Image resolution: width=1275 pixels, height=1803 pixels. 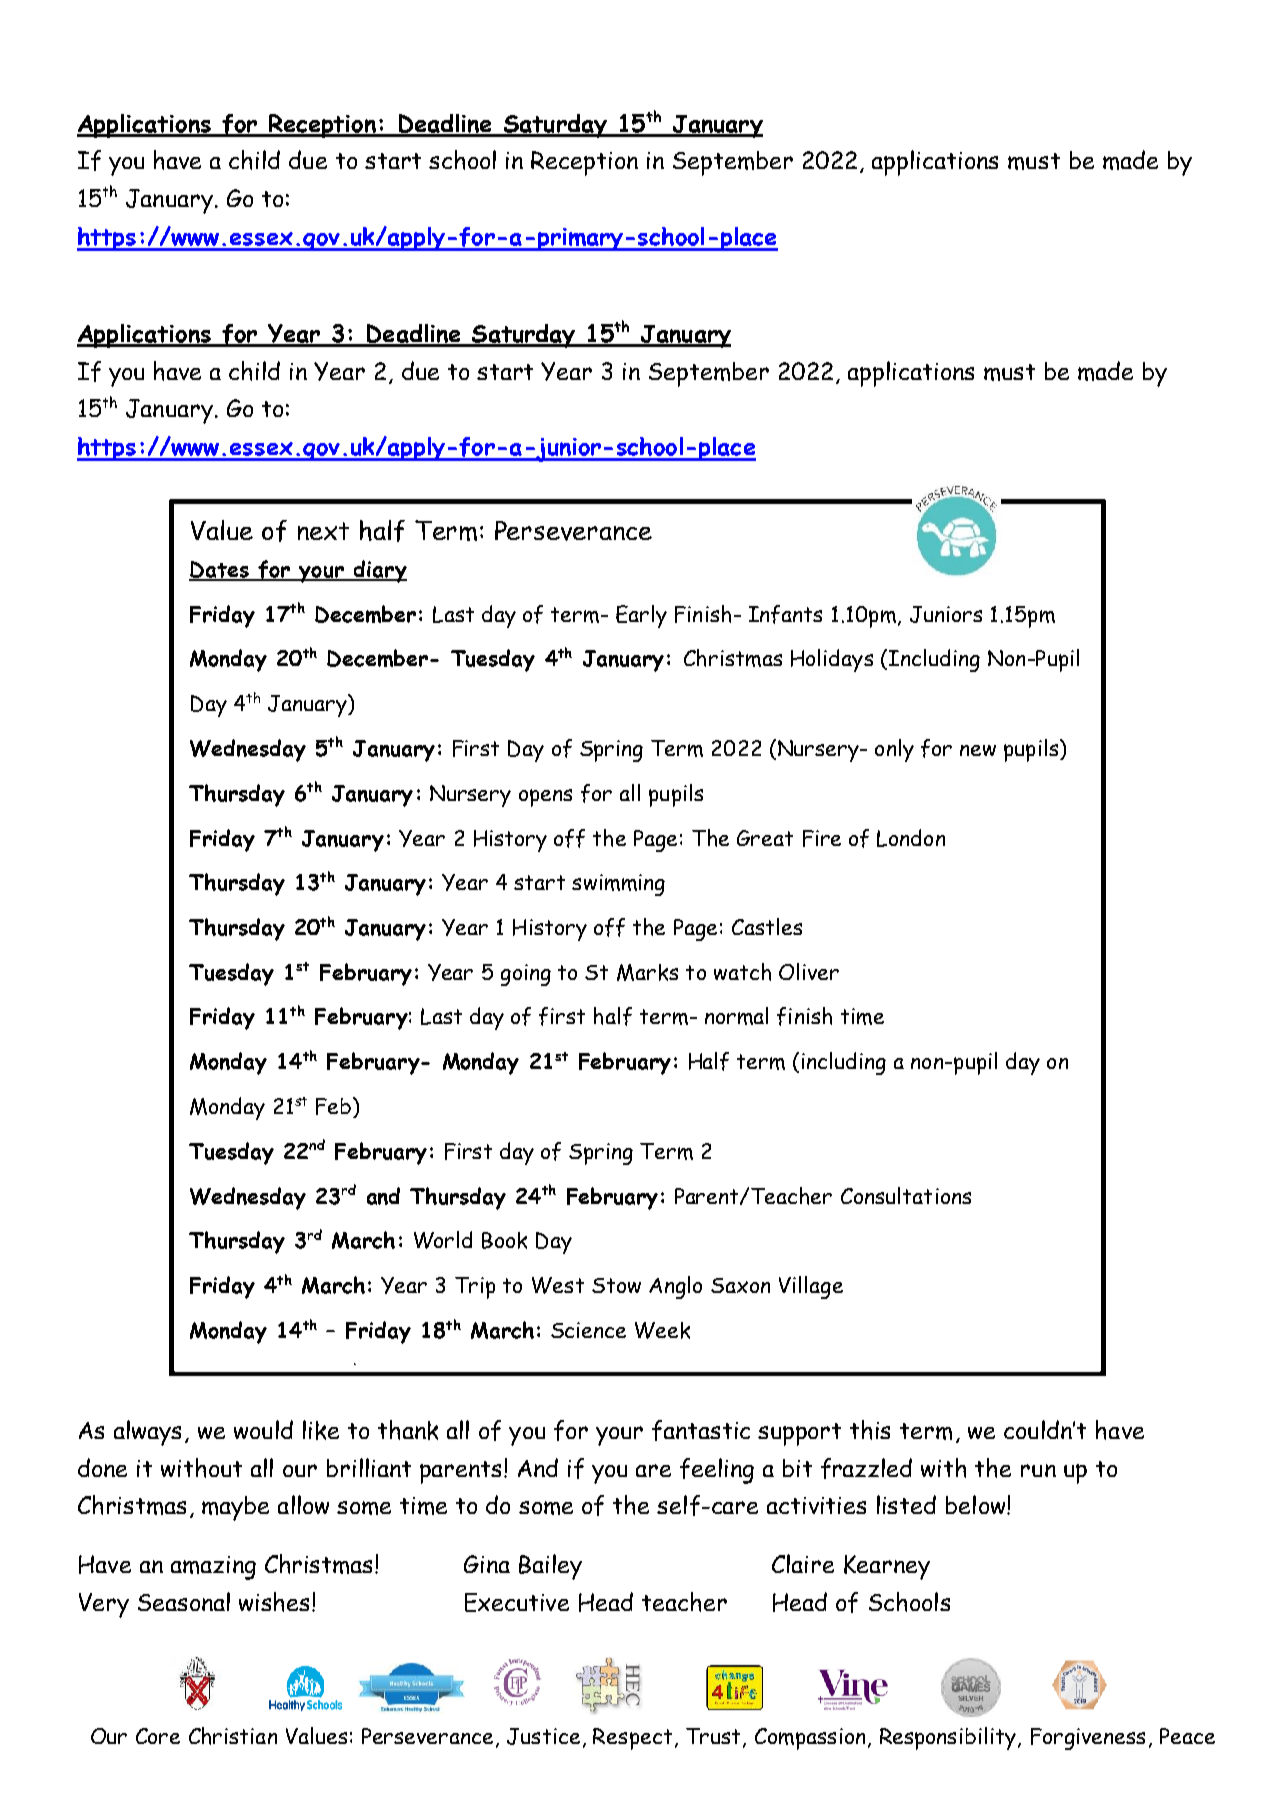 I want to click on Consultations, so click(x=906, y=1195).
